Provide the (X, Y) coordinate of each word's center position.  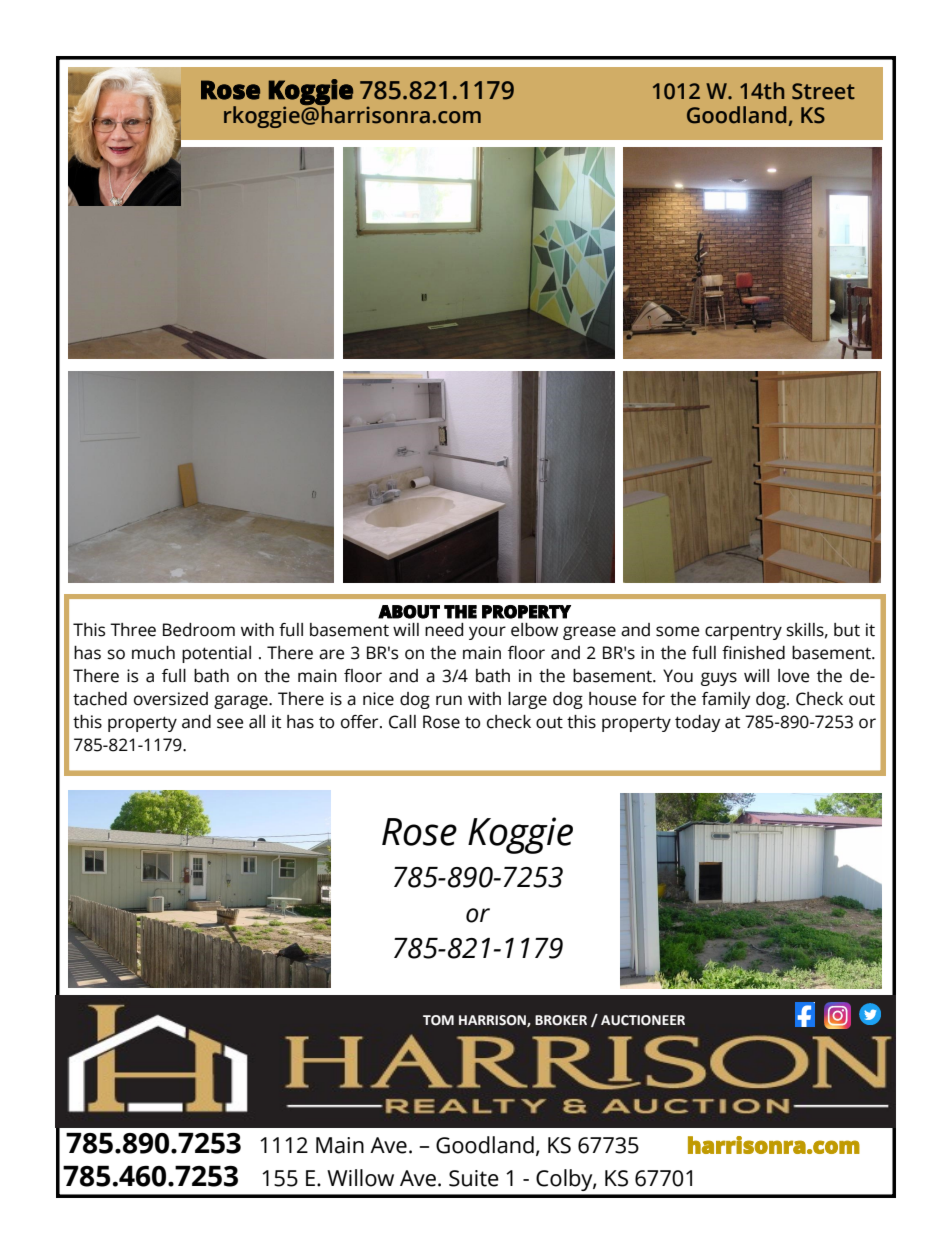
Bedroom (199, 630)
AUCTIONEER (643, 1020)
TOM (438, 1020)
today (698, 723)
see (230, 723)
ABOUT (409, 612)
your (487, 633)
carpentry (743, 632)
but (847, 630)
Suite (474, 1178)
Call (402, 722)
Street (823, 91)
